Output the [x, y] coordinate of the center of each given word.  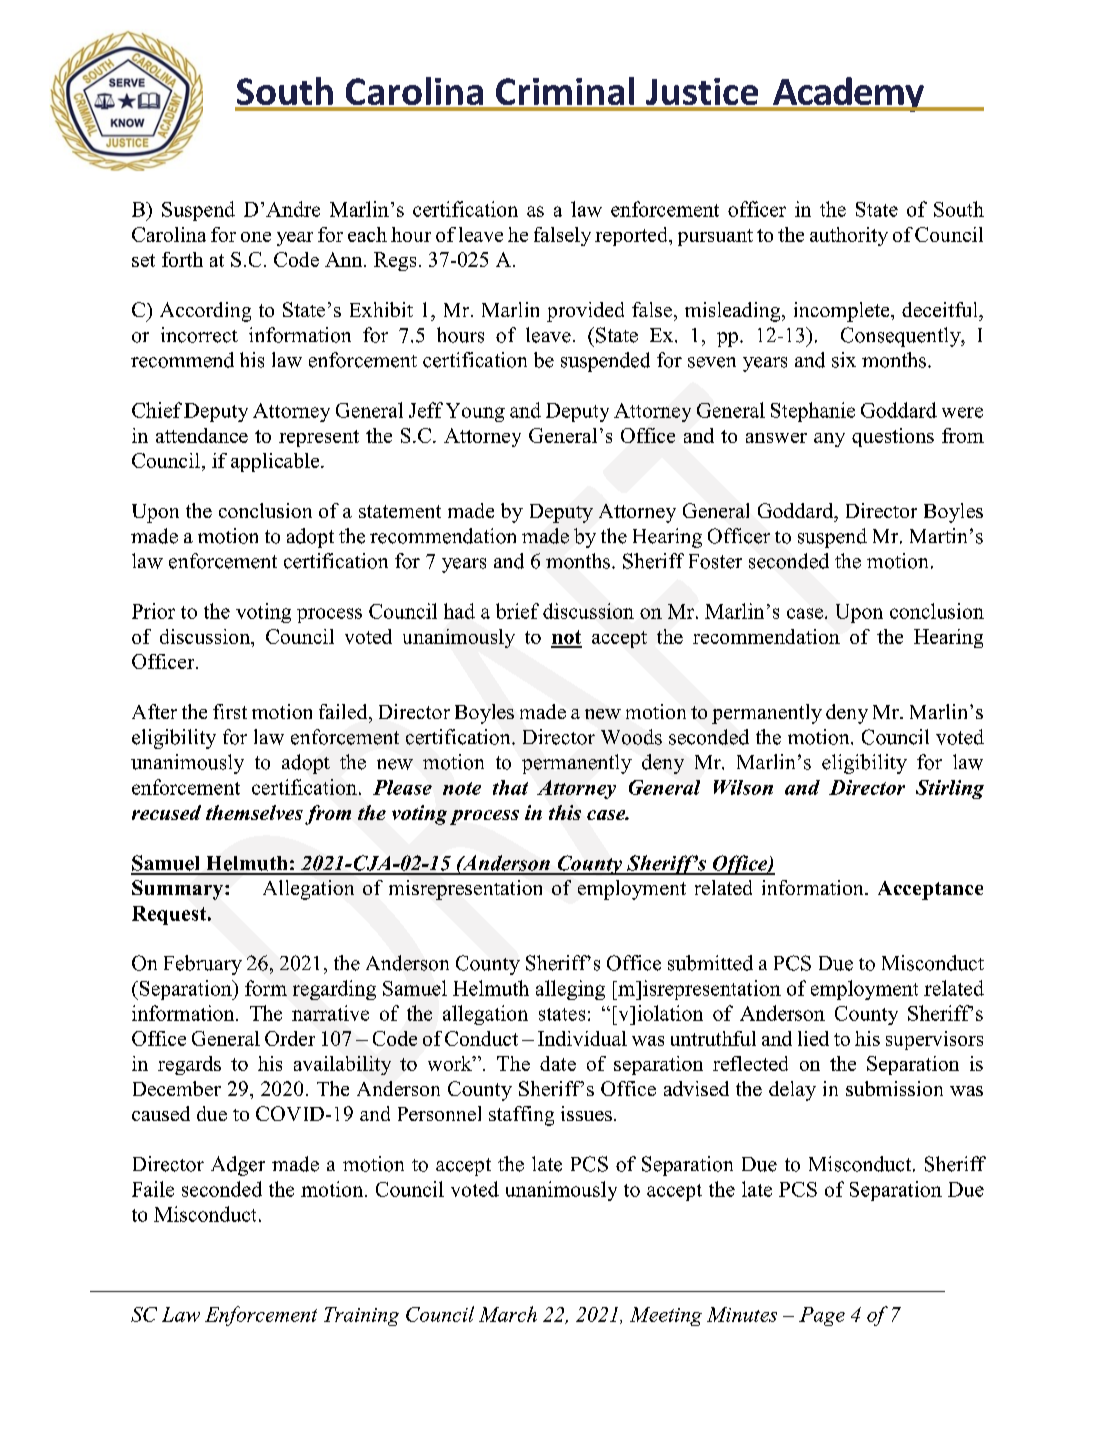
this [565, 812]
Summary [177, 890]
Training [361, 1316]
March [508, 1314]
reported [632, 236]
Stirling [950, 789]
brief [517, 611]
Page [822, 1316]
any [829, 440]
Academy [848, 94]
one [256, 237]
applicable [276, 462]
